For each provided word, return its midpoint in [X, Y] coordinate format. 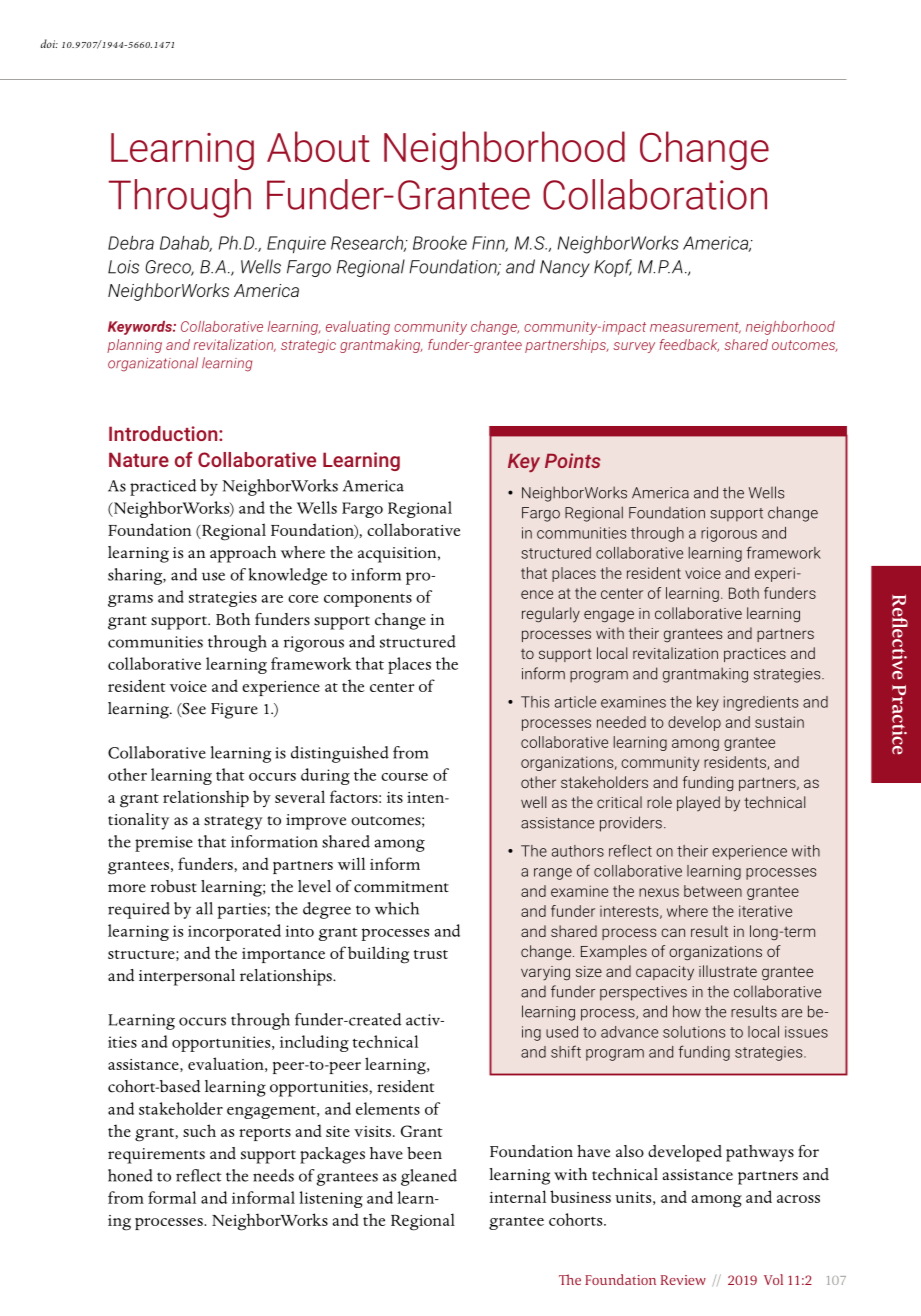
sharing [136, 576]
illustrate [728, 971]
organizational [153, 364]
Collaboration [655, 194]
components [368, 600]
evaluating [358, 328]
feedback [689, 345]
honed [130, 1175]
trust [431, 954]
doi [49, 43]
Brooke [440, 243]
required [139, 910]
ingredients [761, 703]
